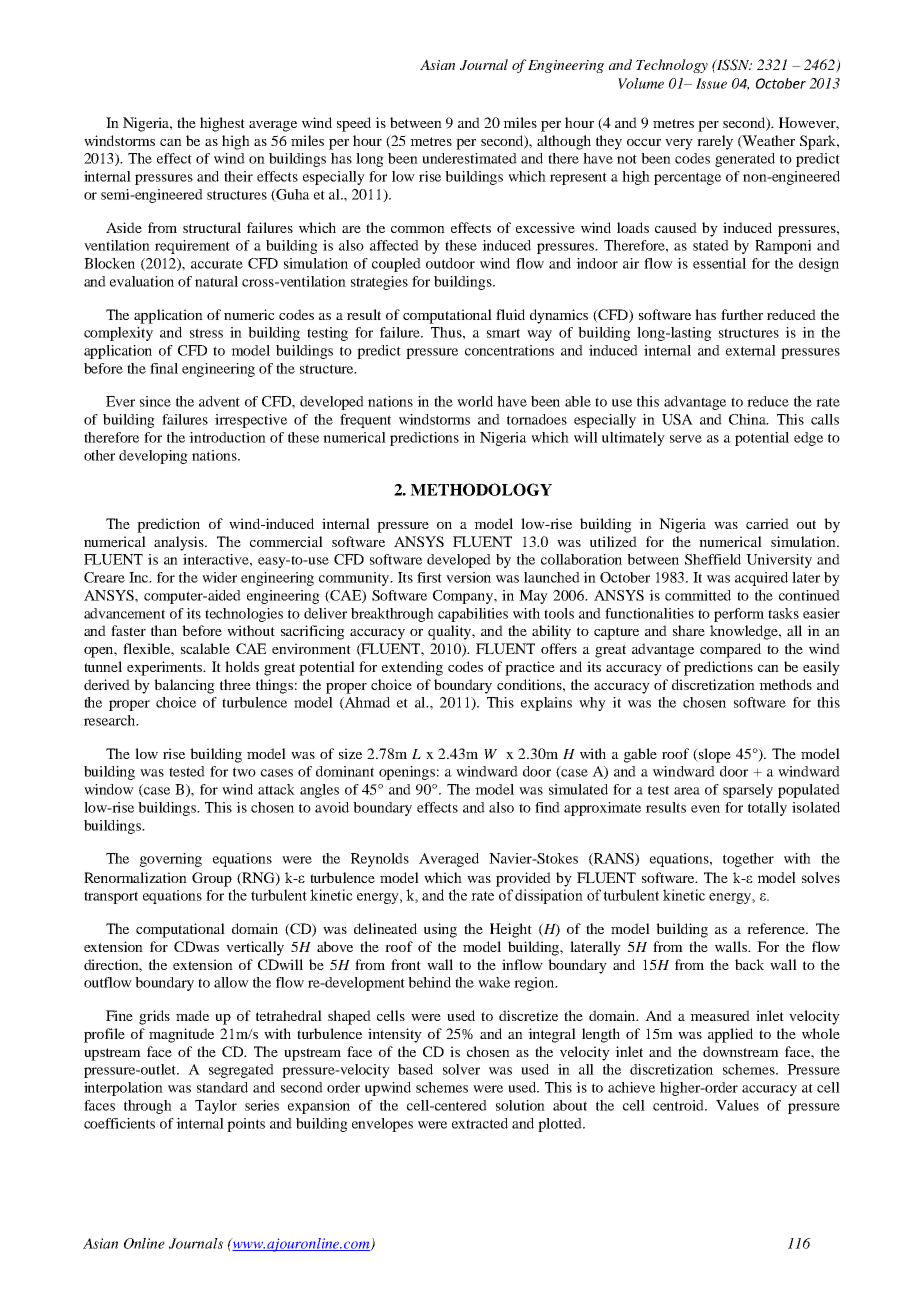 This image has width=924, height=1308. What do you see at coordinates (711, 83) in the image?
I see `Issue` at bounding box center [711, 83].
